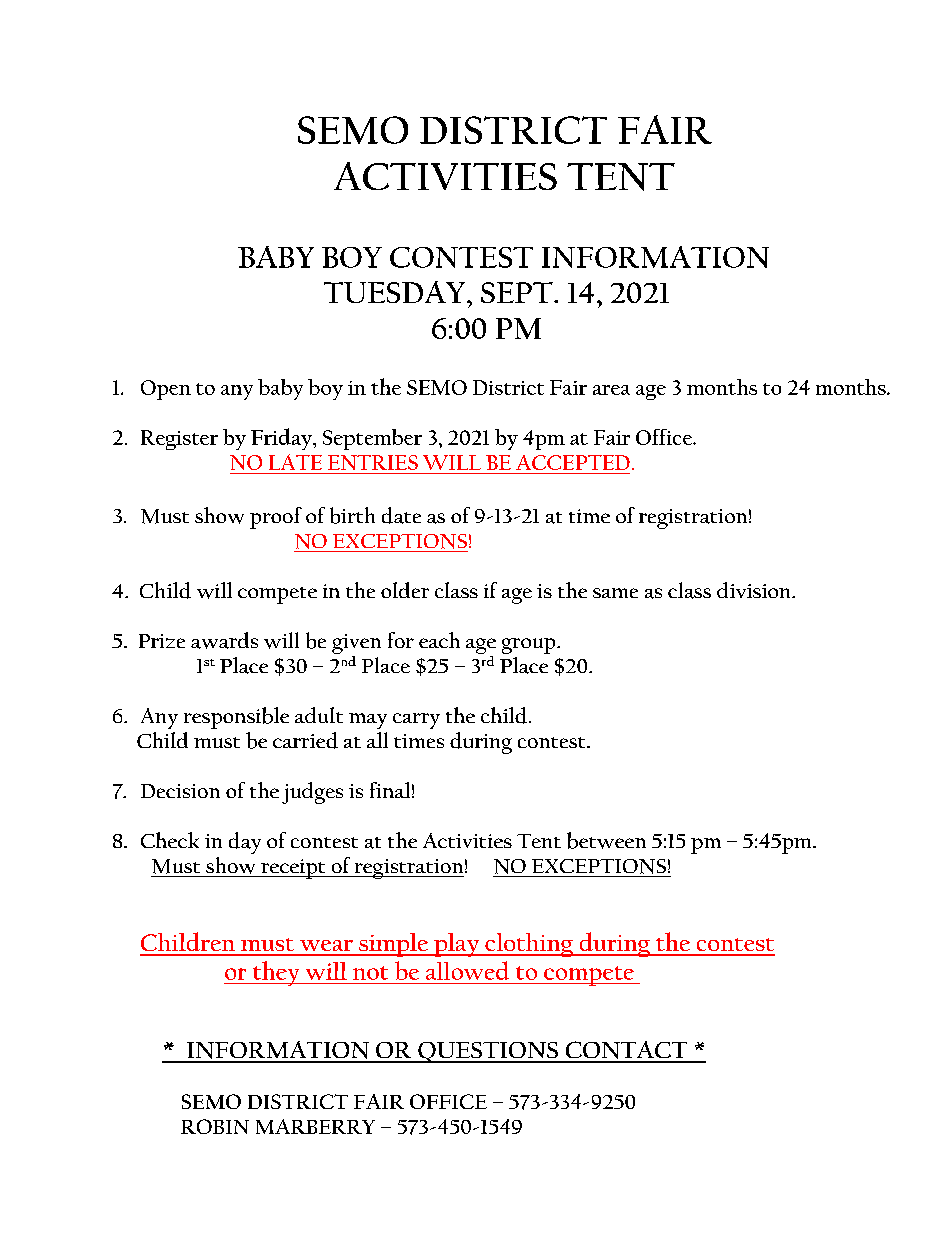  I want to click on between, so click(606, 840).
